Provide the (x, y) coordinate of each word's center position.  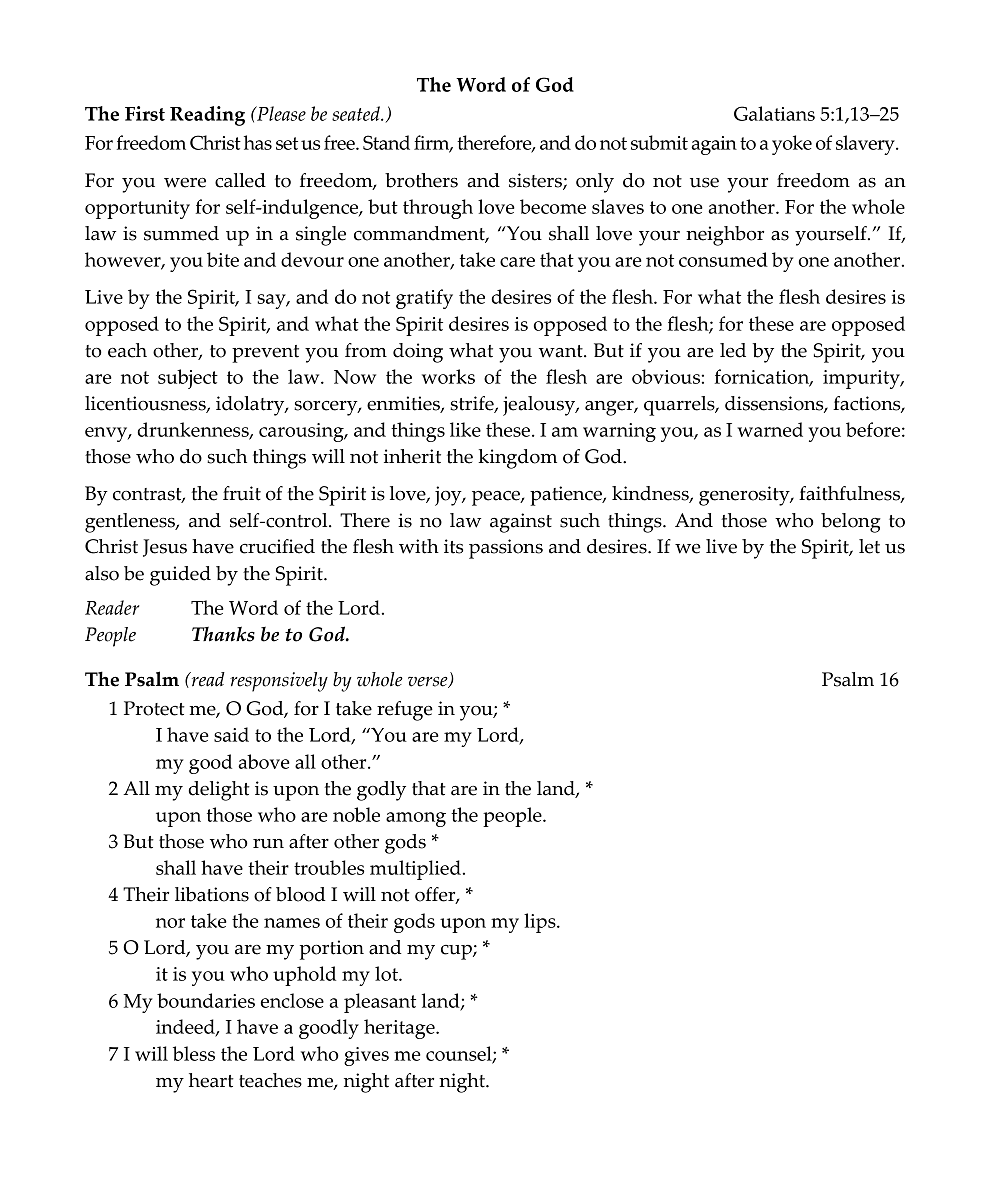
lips (541, 923)
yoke (792, 145)
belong (851, 523)
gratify (424, 299)
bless (194, 1053)
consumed (723, 259)
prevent (265, 354)
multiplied (415, 870)
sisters (536, 181)
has (258, 142)
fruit (242, 493)
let (869, 546)
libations (212, 894)
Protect (154, 708)
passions (506, 549)
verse (429, 682)
